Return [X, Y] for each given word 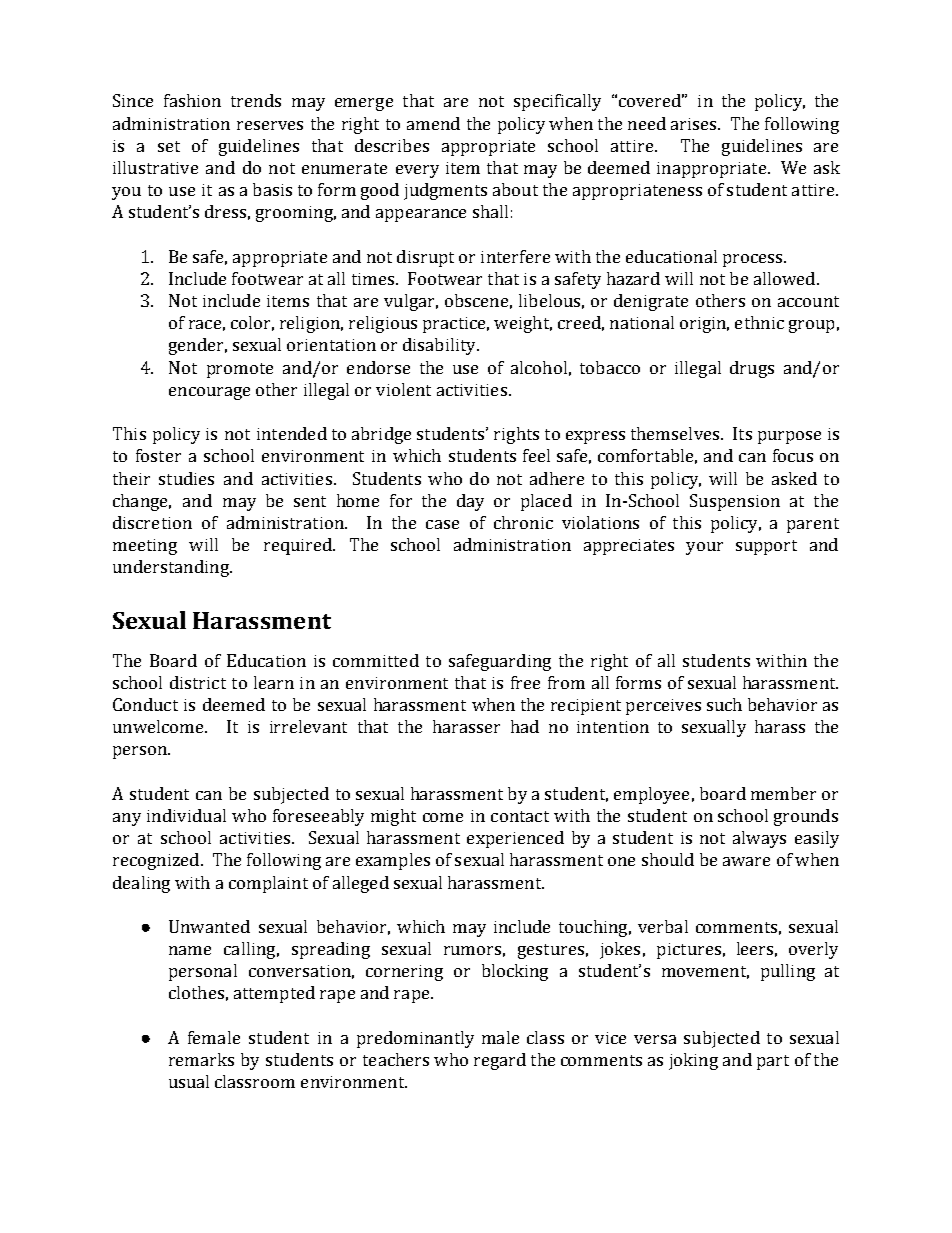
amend [433, 123]
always [759, 839]
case [442, 524]
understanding [172, 568]
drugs [752, 369]
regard [500, 1061]
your [704, 548]
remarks [201, 1059]
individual [186, 815]
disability [440, 346]
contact [520, 816]
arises [695, 124]
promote [240, 370]
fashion [192, 100]
